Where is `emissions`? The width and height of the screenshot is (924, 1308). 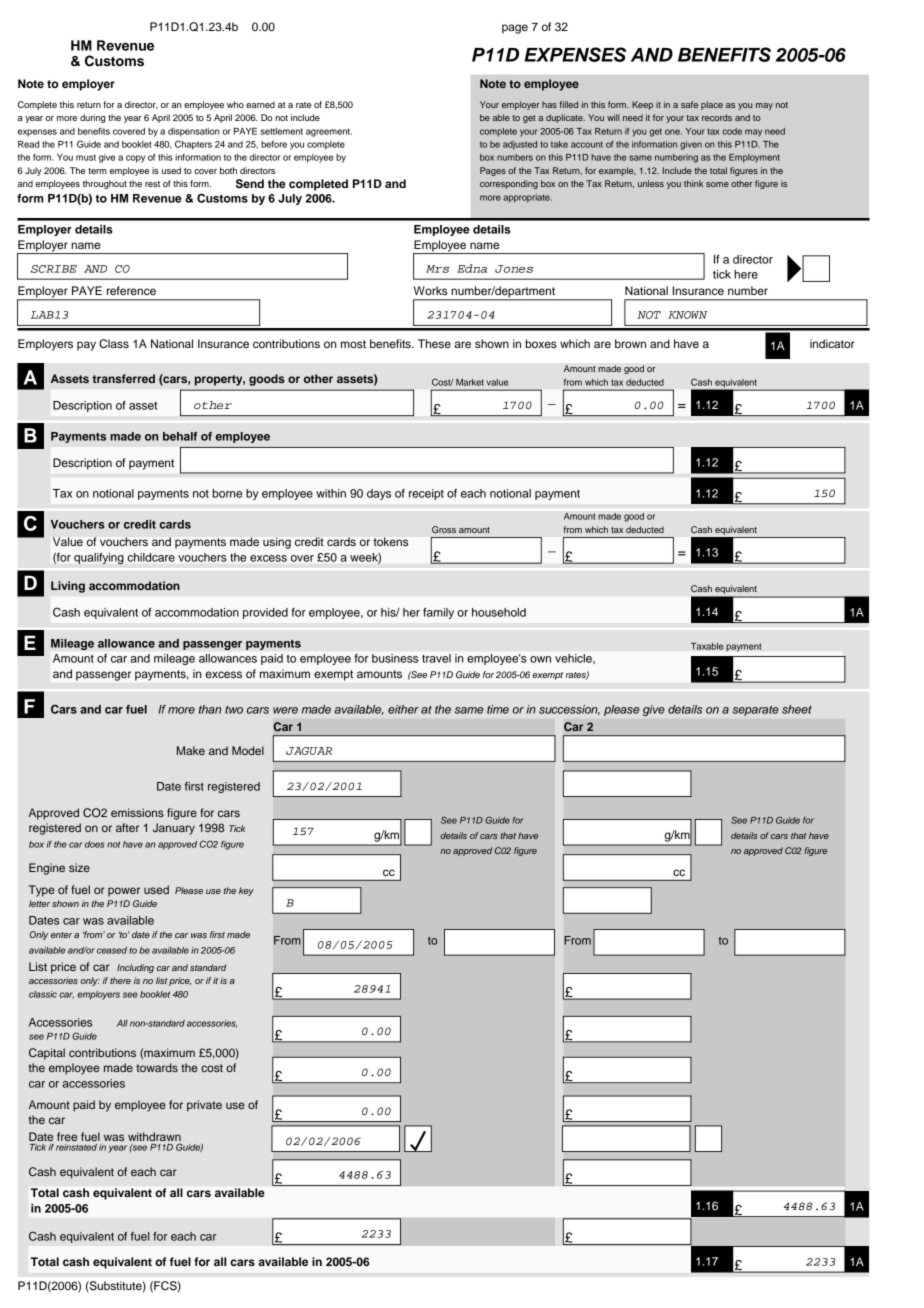
emissions is located at coordinates (137, 812).
